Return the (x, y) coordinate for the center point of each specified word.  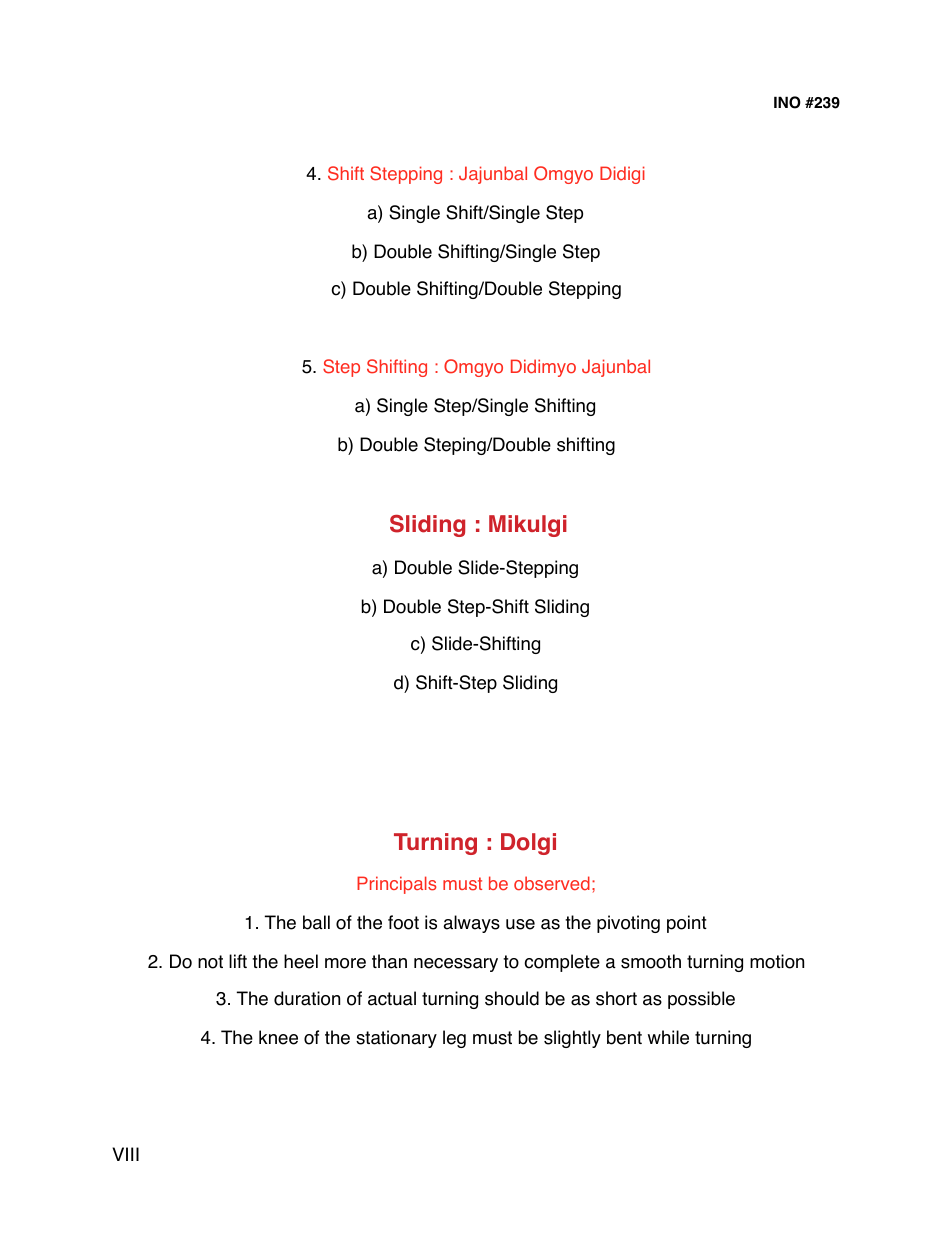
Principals (396, 885)
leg (454, 1039)
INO (787, 102)
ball (316, 922)
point (687, 924)
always (471, 924)
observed (552, 883)
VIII (125, 1154)
